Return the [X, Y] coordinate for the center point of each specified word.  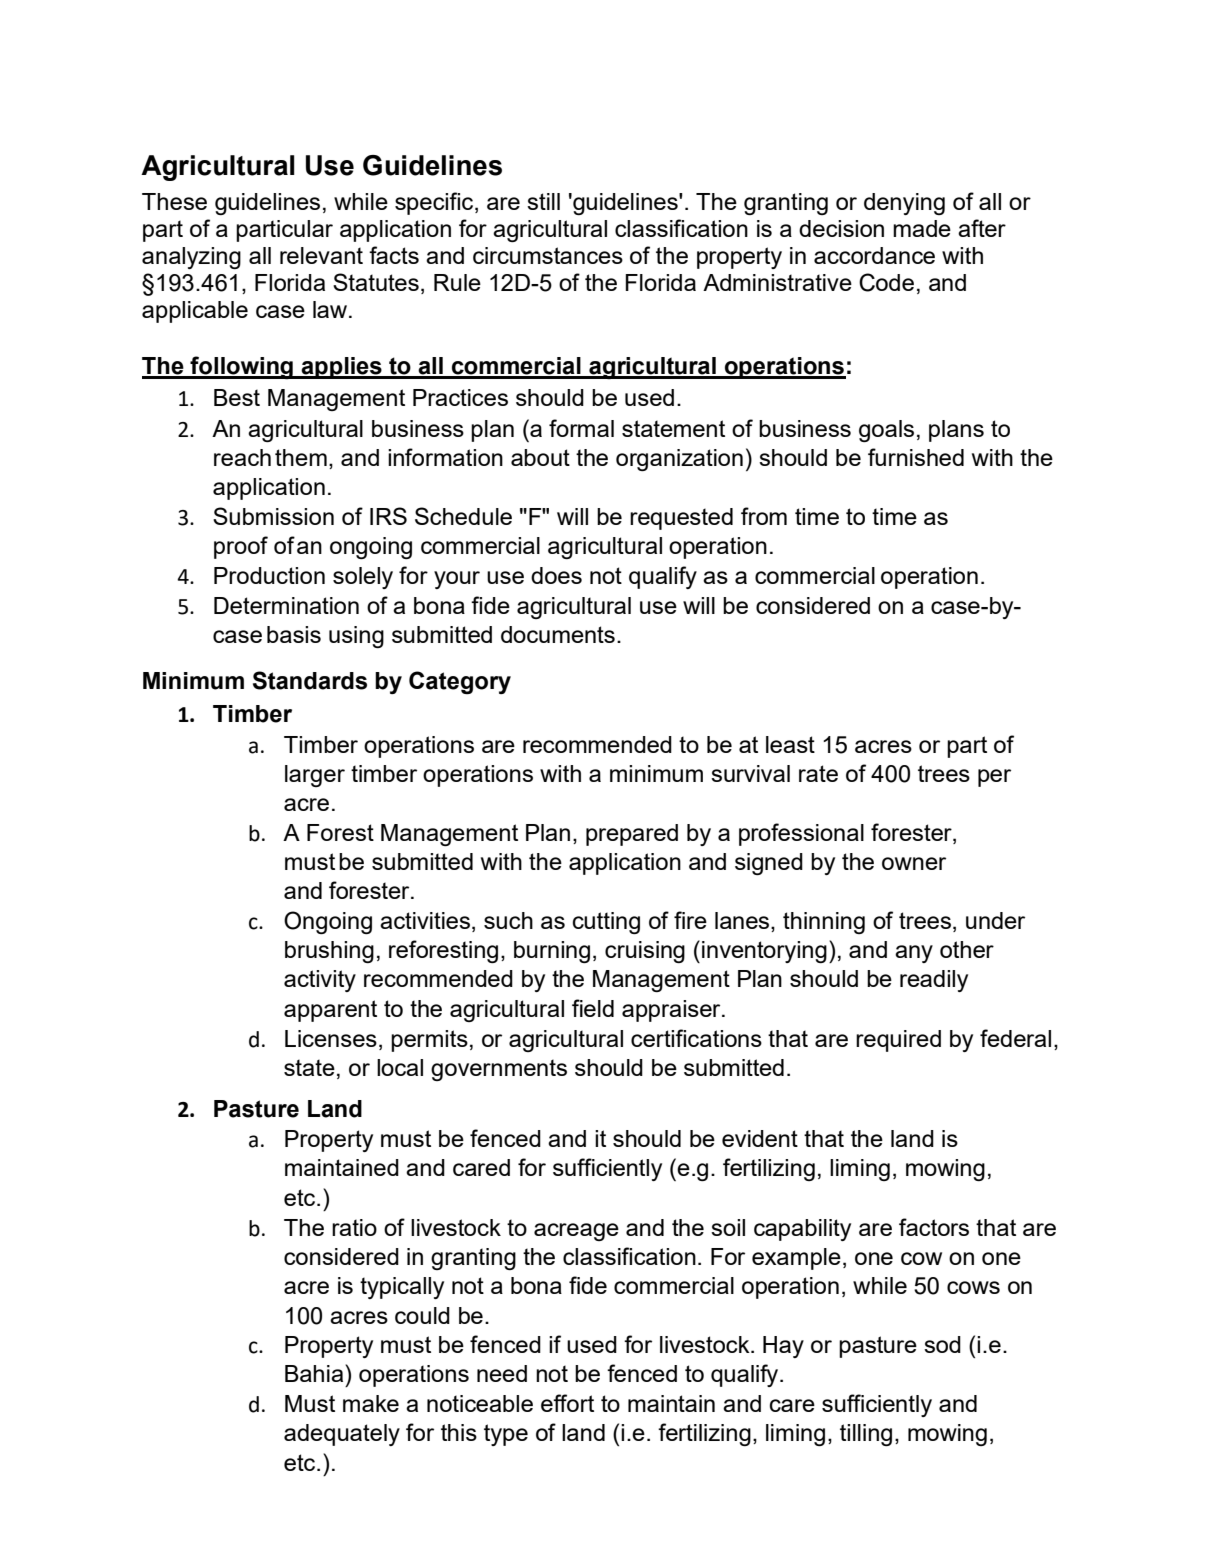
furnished [916, 457]
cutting [606, 923]
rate [818, 773]
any [914, 954]
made [922, 228]
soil [728, 1227]
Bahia [315, 1373]
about [540, 457]
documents [558, 634]
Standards [310, 680]
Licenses [331, 1038]
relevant [321, 255]
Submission [273, 516]
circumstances [548, 255]
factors [934, 1227]
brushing [329, 952]
